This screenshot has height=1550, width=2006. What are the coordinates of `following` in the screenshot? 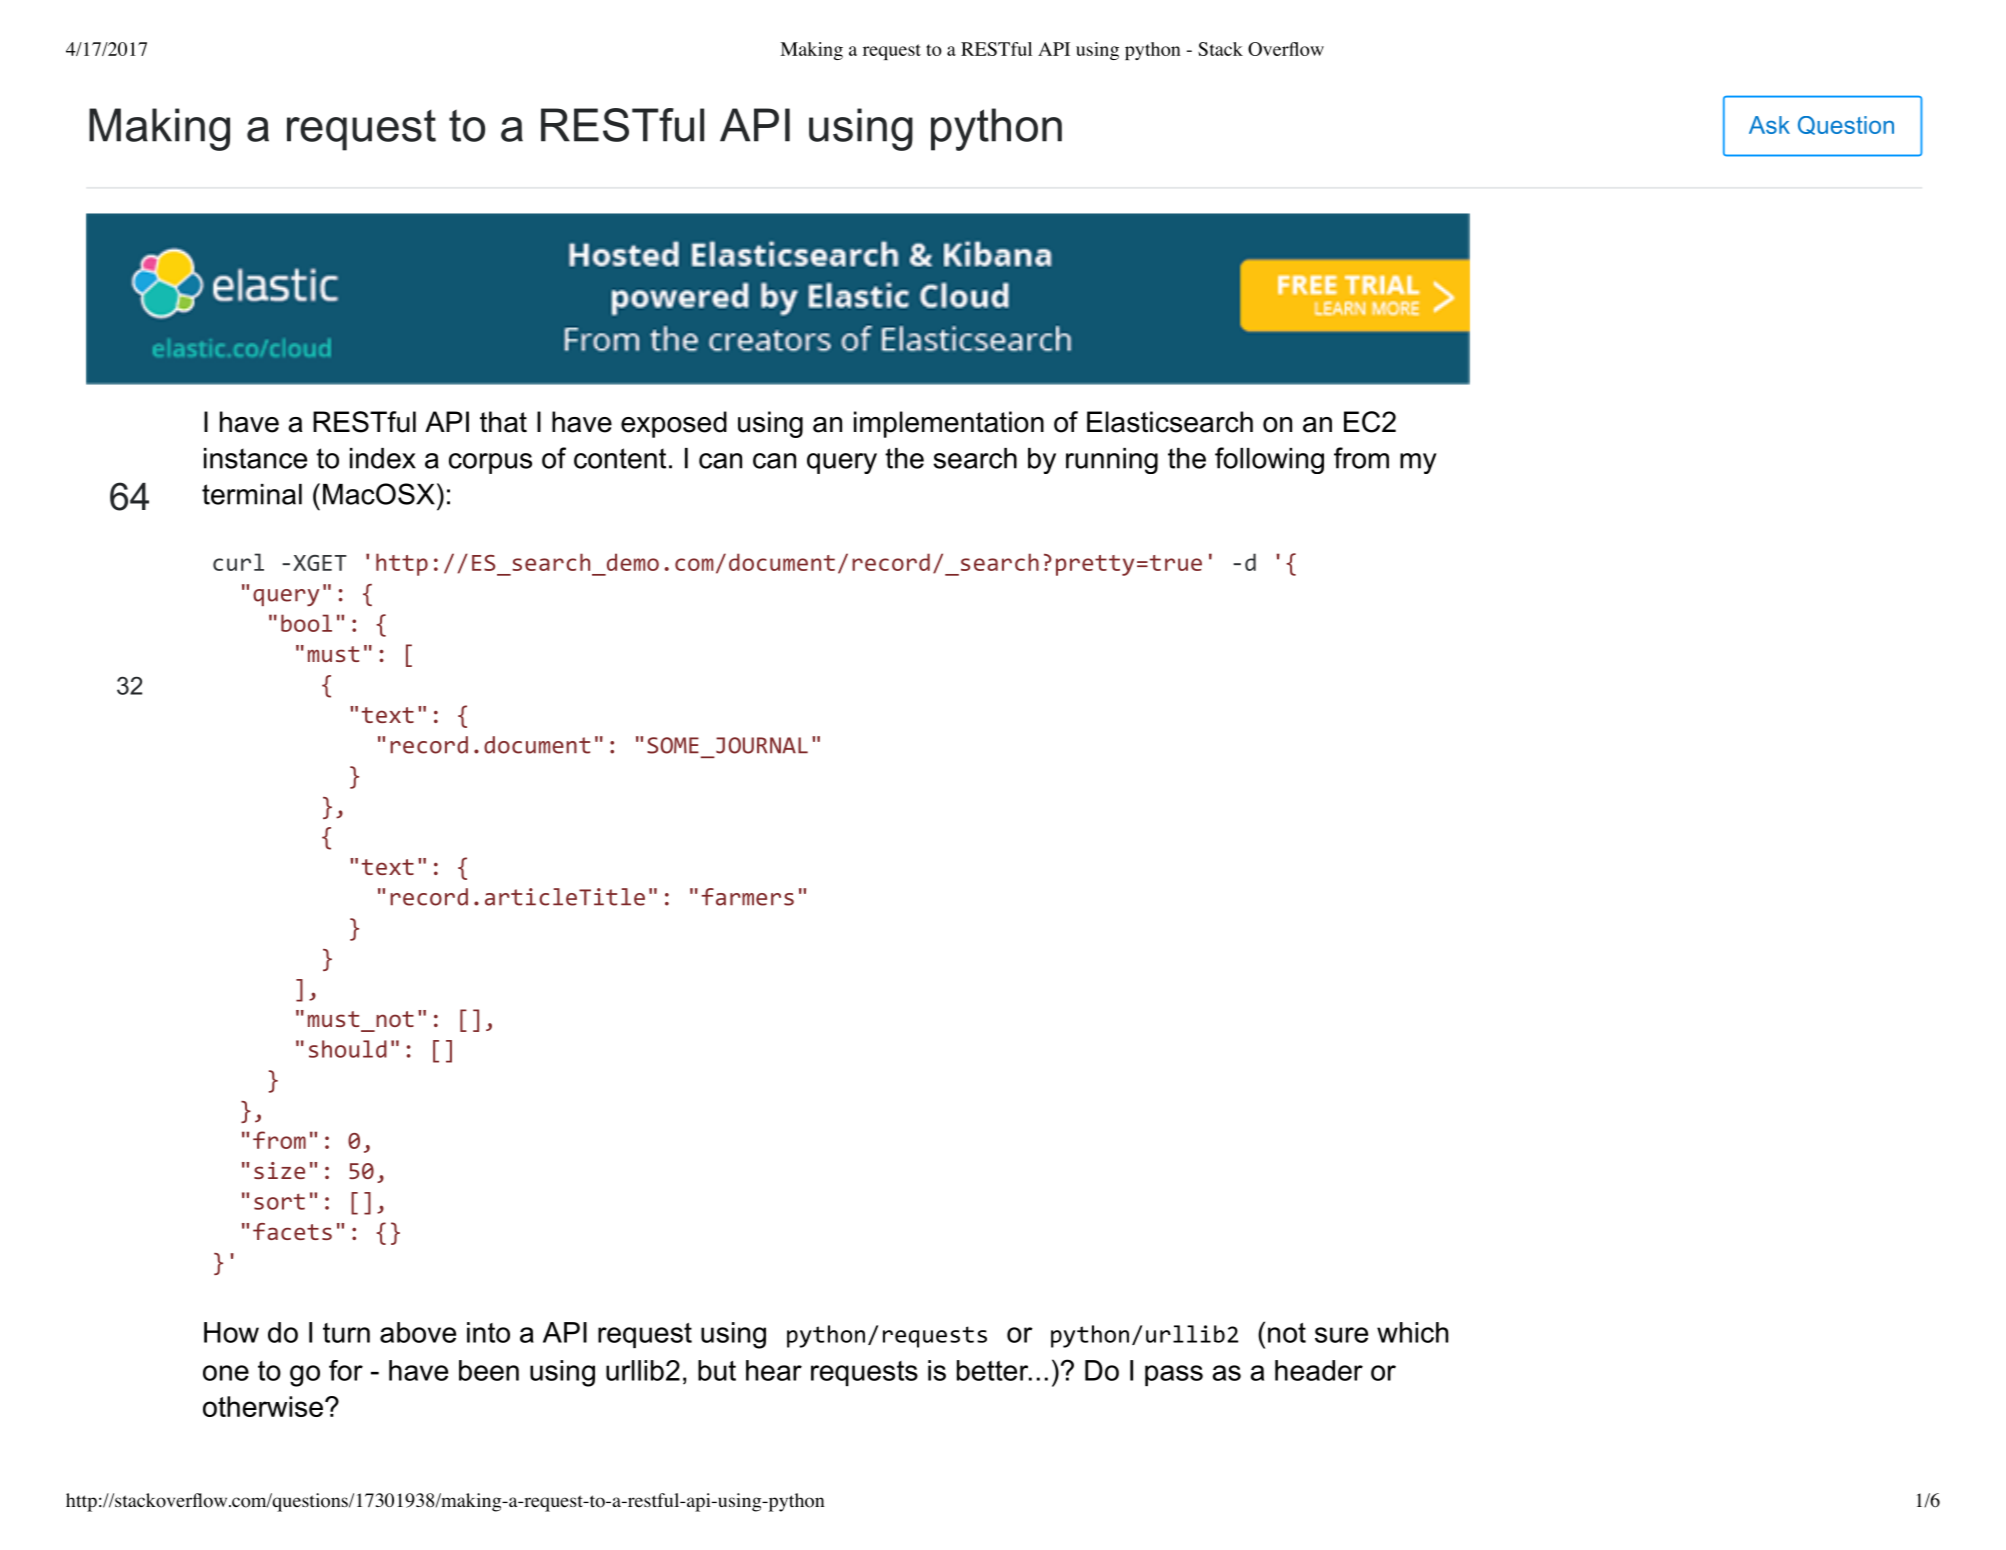 It's located at (1269, 460).
